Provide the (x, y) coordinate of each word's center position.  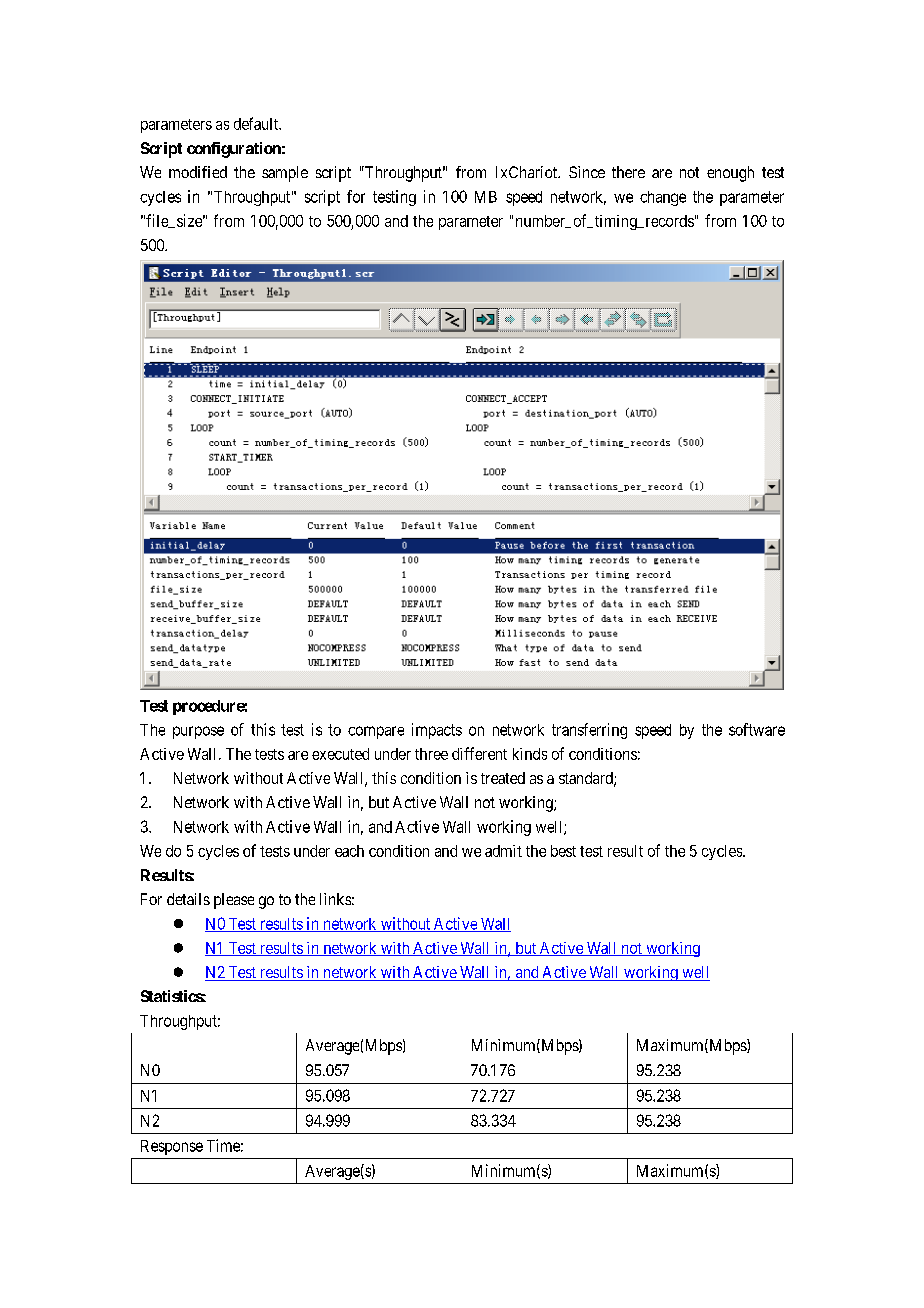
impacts (437, 731)
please (234, 901)
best (563, 851)
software (757, 729)
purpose (198, 732)
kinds (530, 754)
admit (503, 851)
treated (503, 778)
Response (172, 1147)
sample (285, 174)
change (663, 198)
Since (587, 172)
